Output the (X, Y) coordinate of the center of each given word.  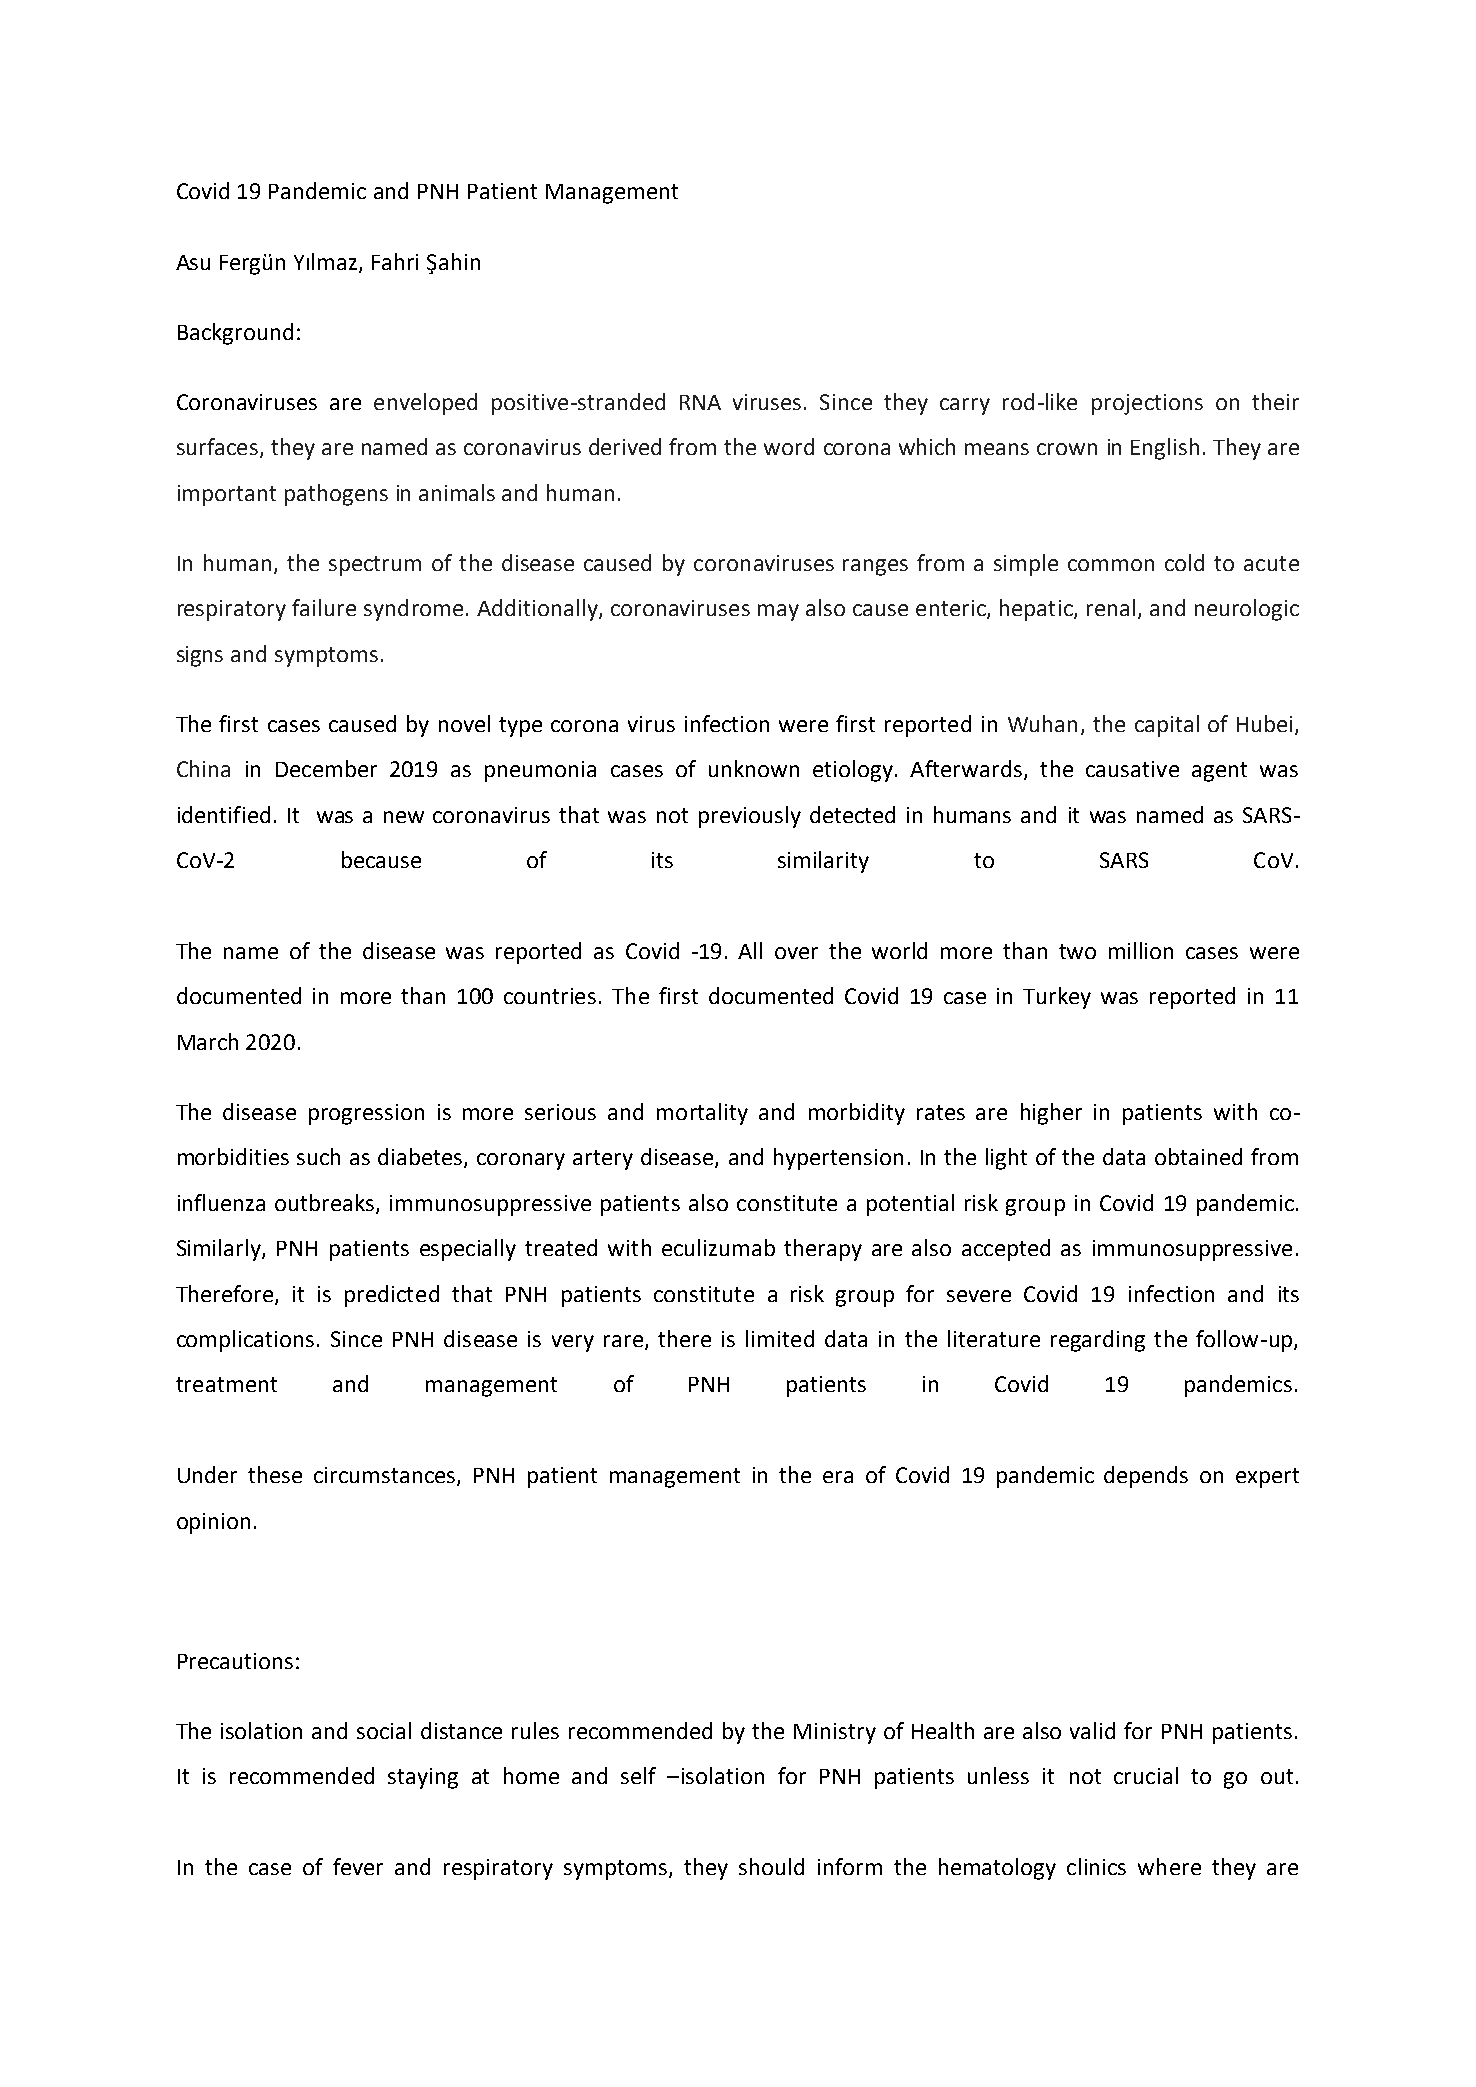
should (771, 1866)
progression (366, 1114)
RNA (700, 402)
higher (1051, 1114)
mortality (702, 1114)
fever (358, 1866)
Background (235, 334)
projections (1147, 404)
